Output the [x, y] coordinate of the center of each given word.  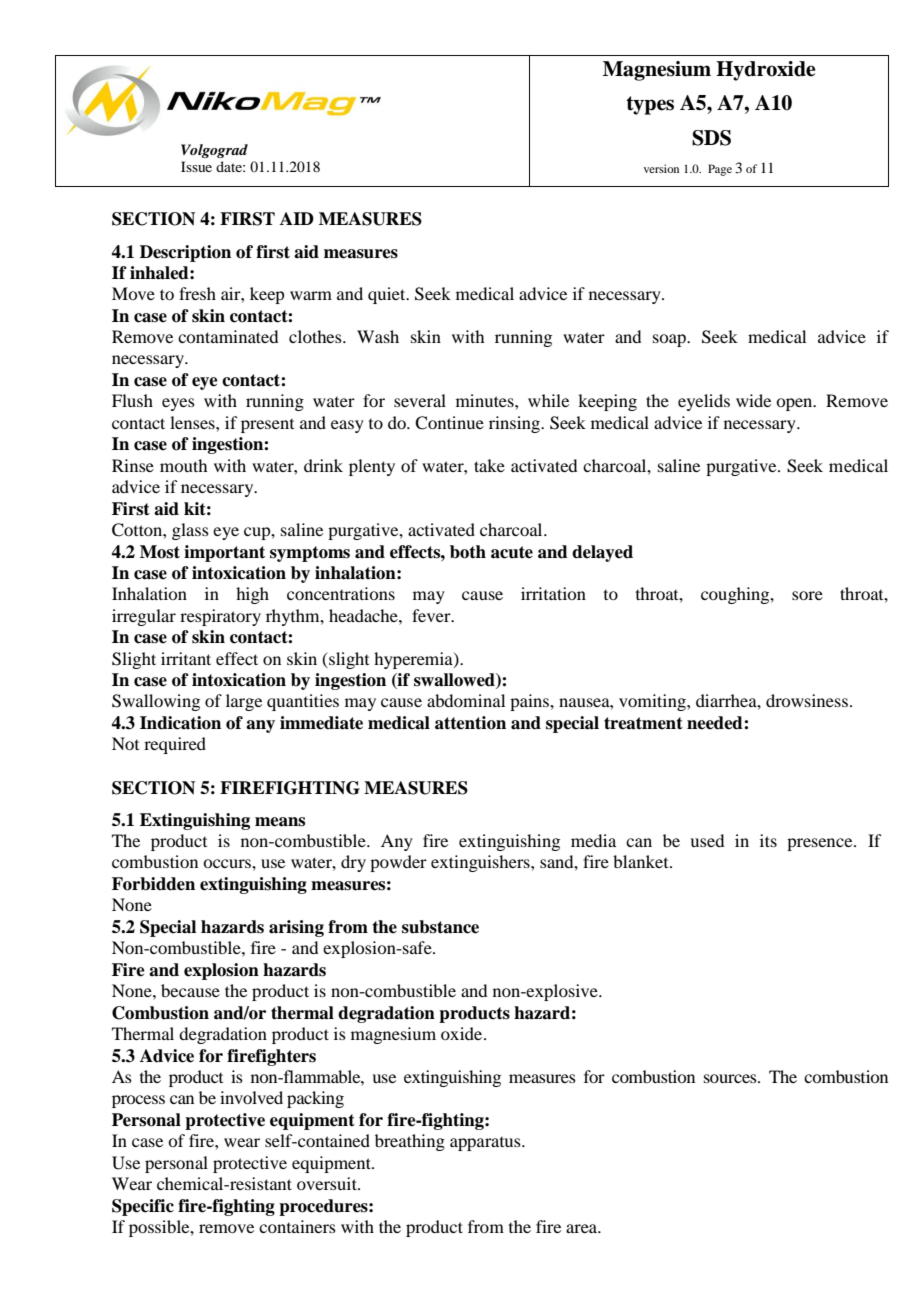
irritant [186, 658]
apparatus [486, 1144]
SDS [711, 138]
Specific [143, 1207]
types [650, 105]
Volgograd [214, 151]
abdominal [466, 700]
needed [716, 723]
